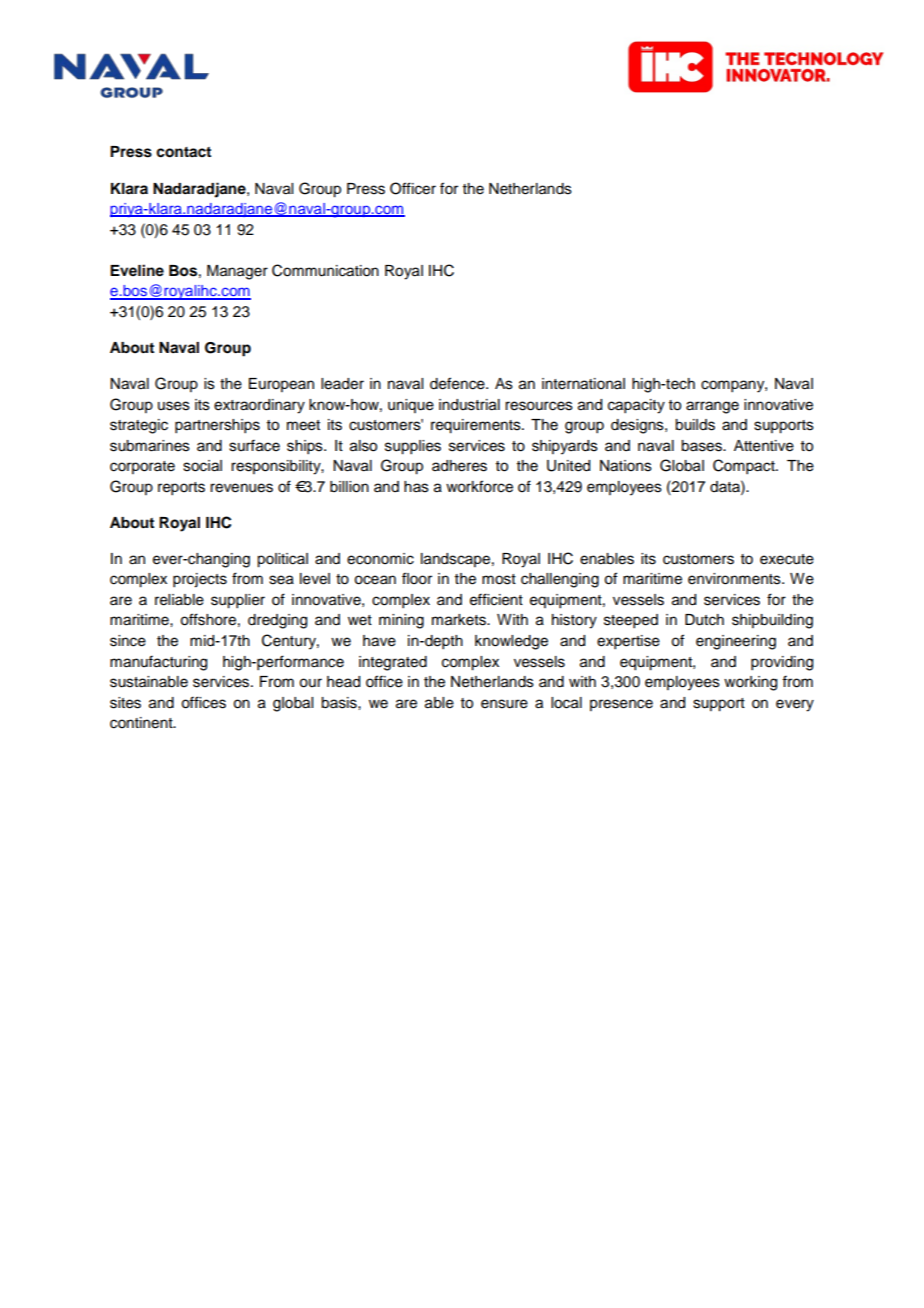  I want to click on requirements, so click(477, 426).
